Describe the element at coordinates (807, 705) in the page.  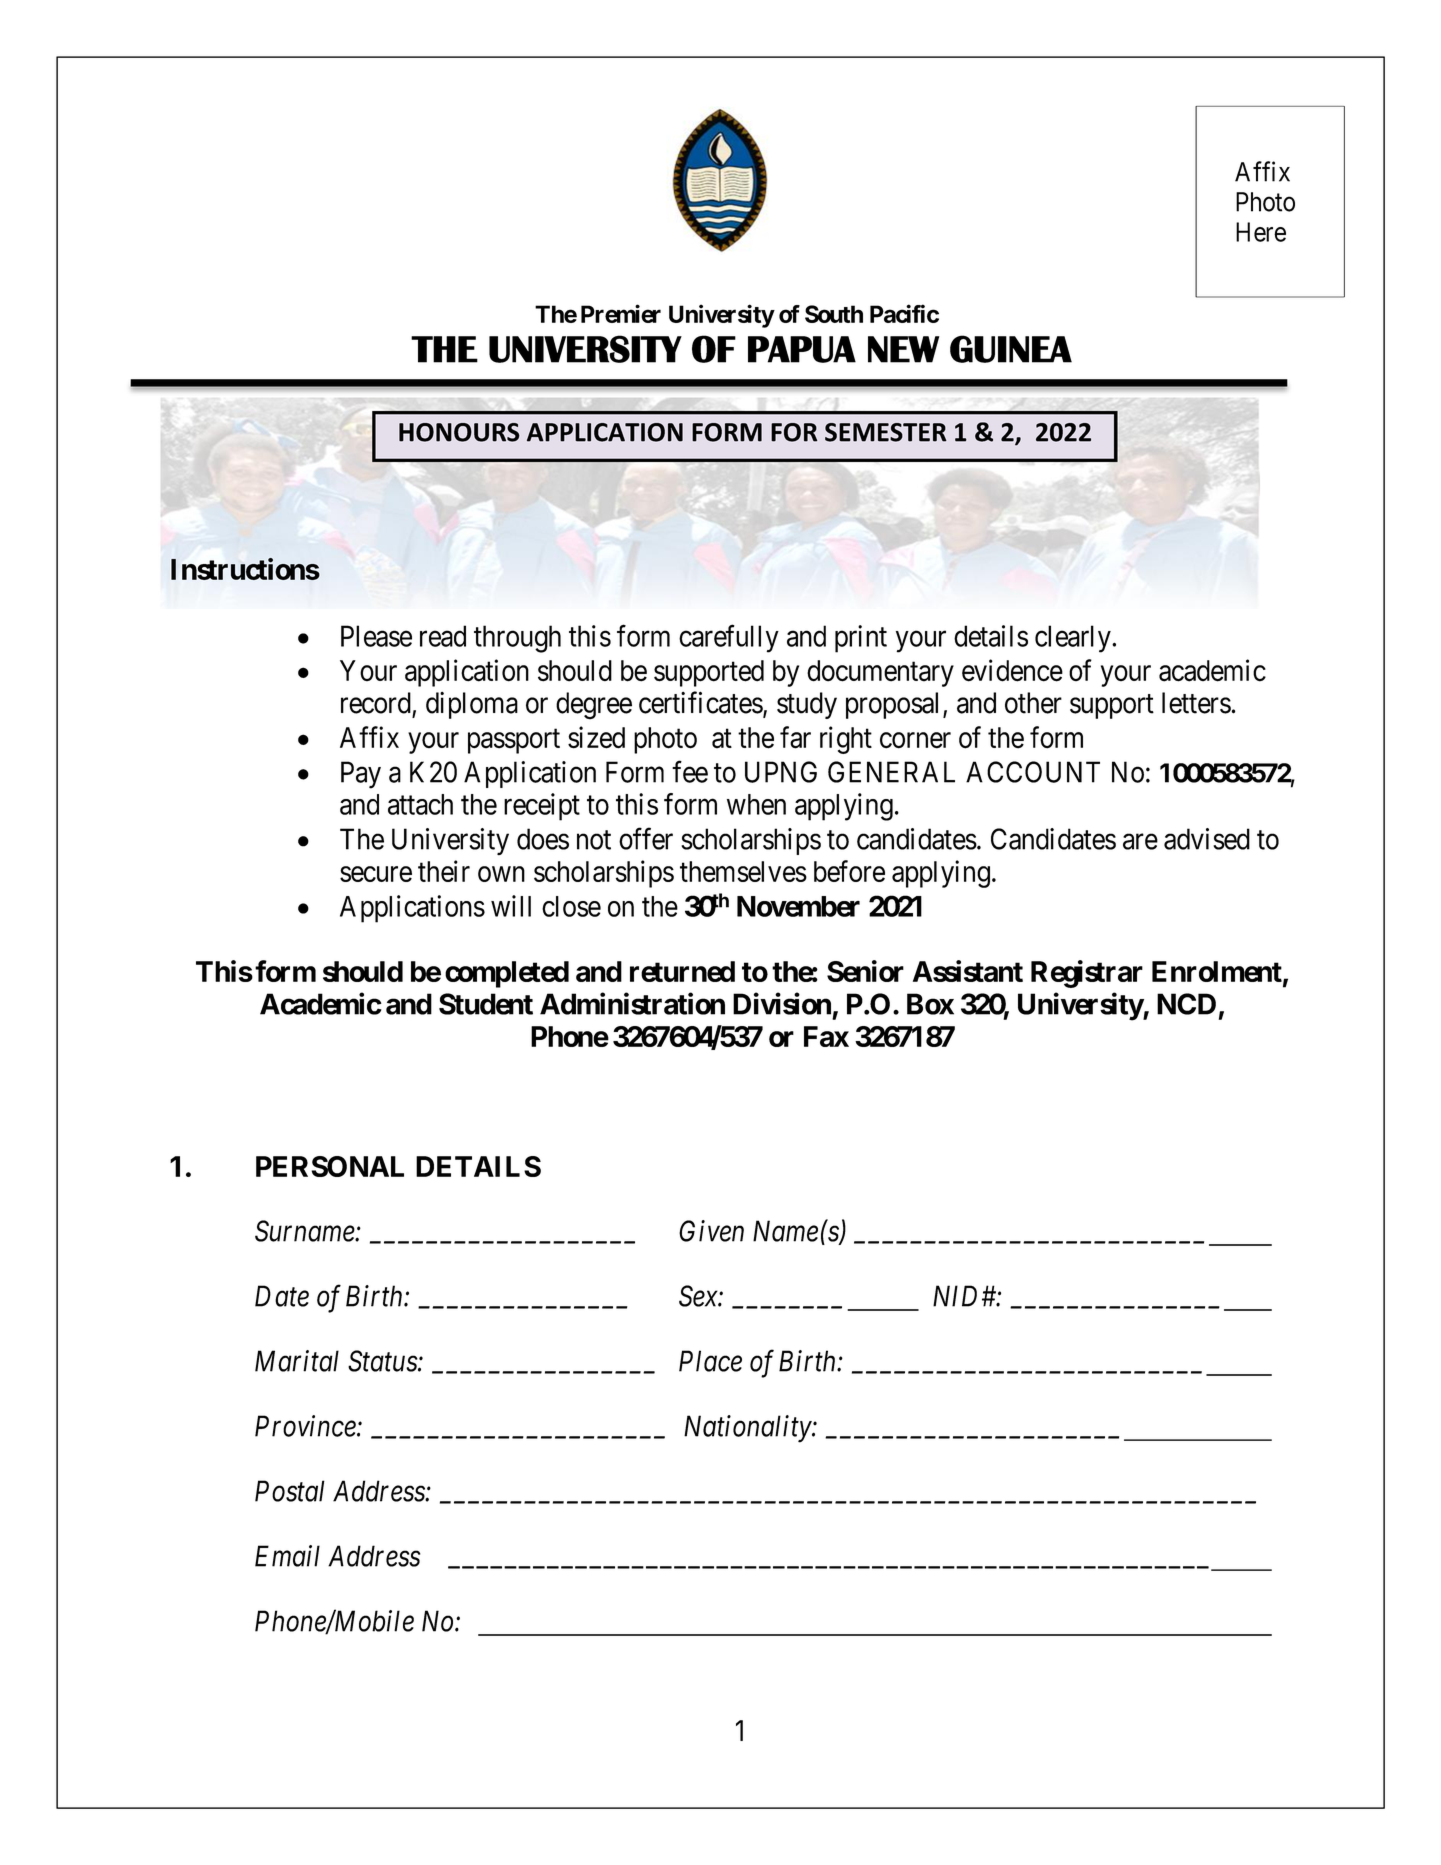
I see `study` at that location.
